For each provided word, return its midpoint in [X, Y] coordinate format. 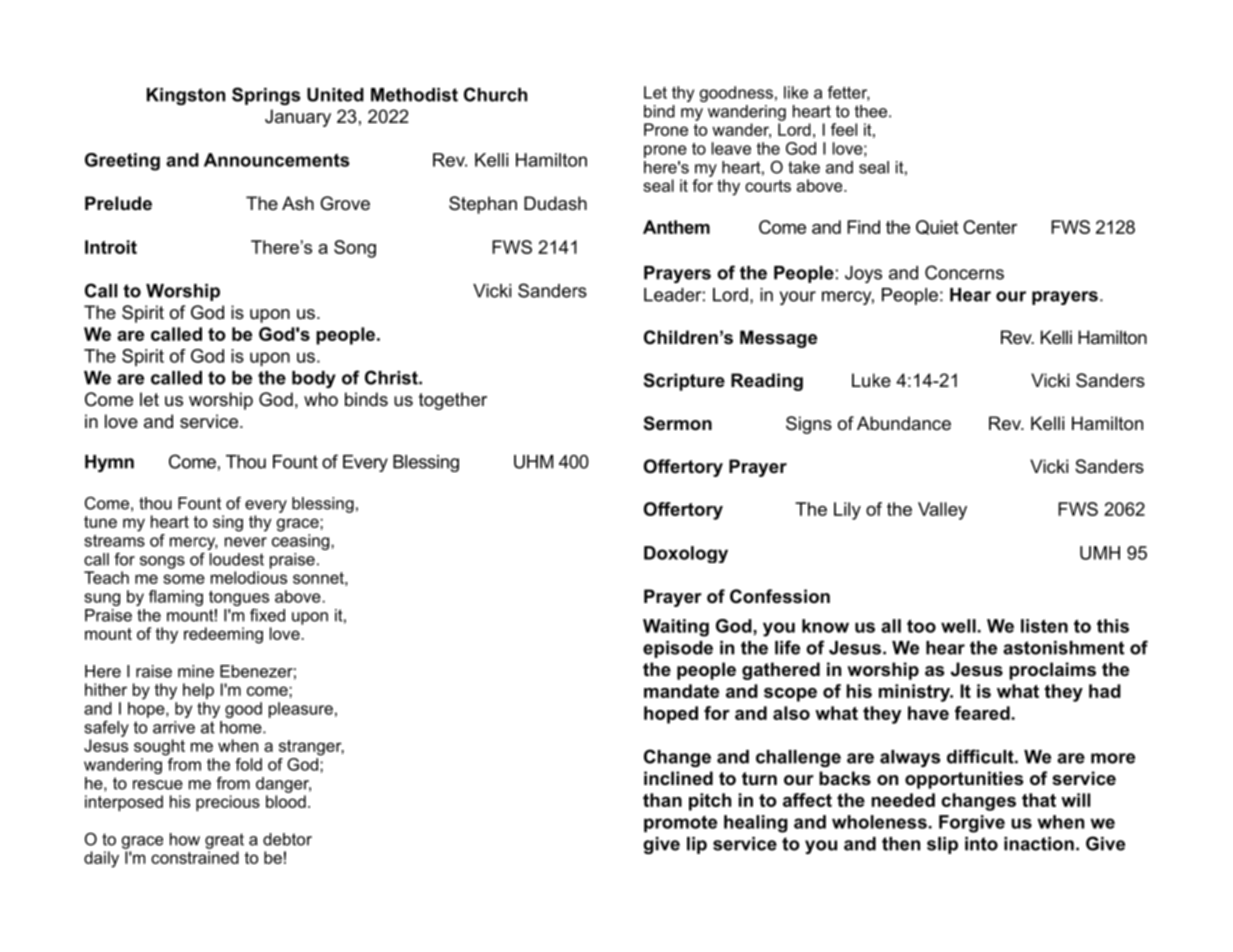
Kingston [186, 96]
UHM [533, 462]
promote [680, 824]
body [314, 379]
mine [196, 671]
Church [495, 94]
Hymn [109, 463]
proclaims [1052, 671]
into [981, 844]
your [798, 298]
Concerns [964, 272]
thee [872, 111]
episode [678, 649]
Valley [942, 511]
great [224, 841]
